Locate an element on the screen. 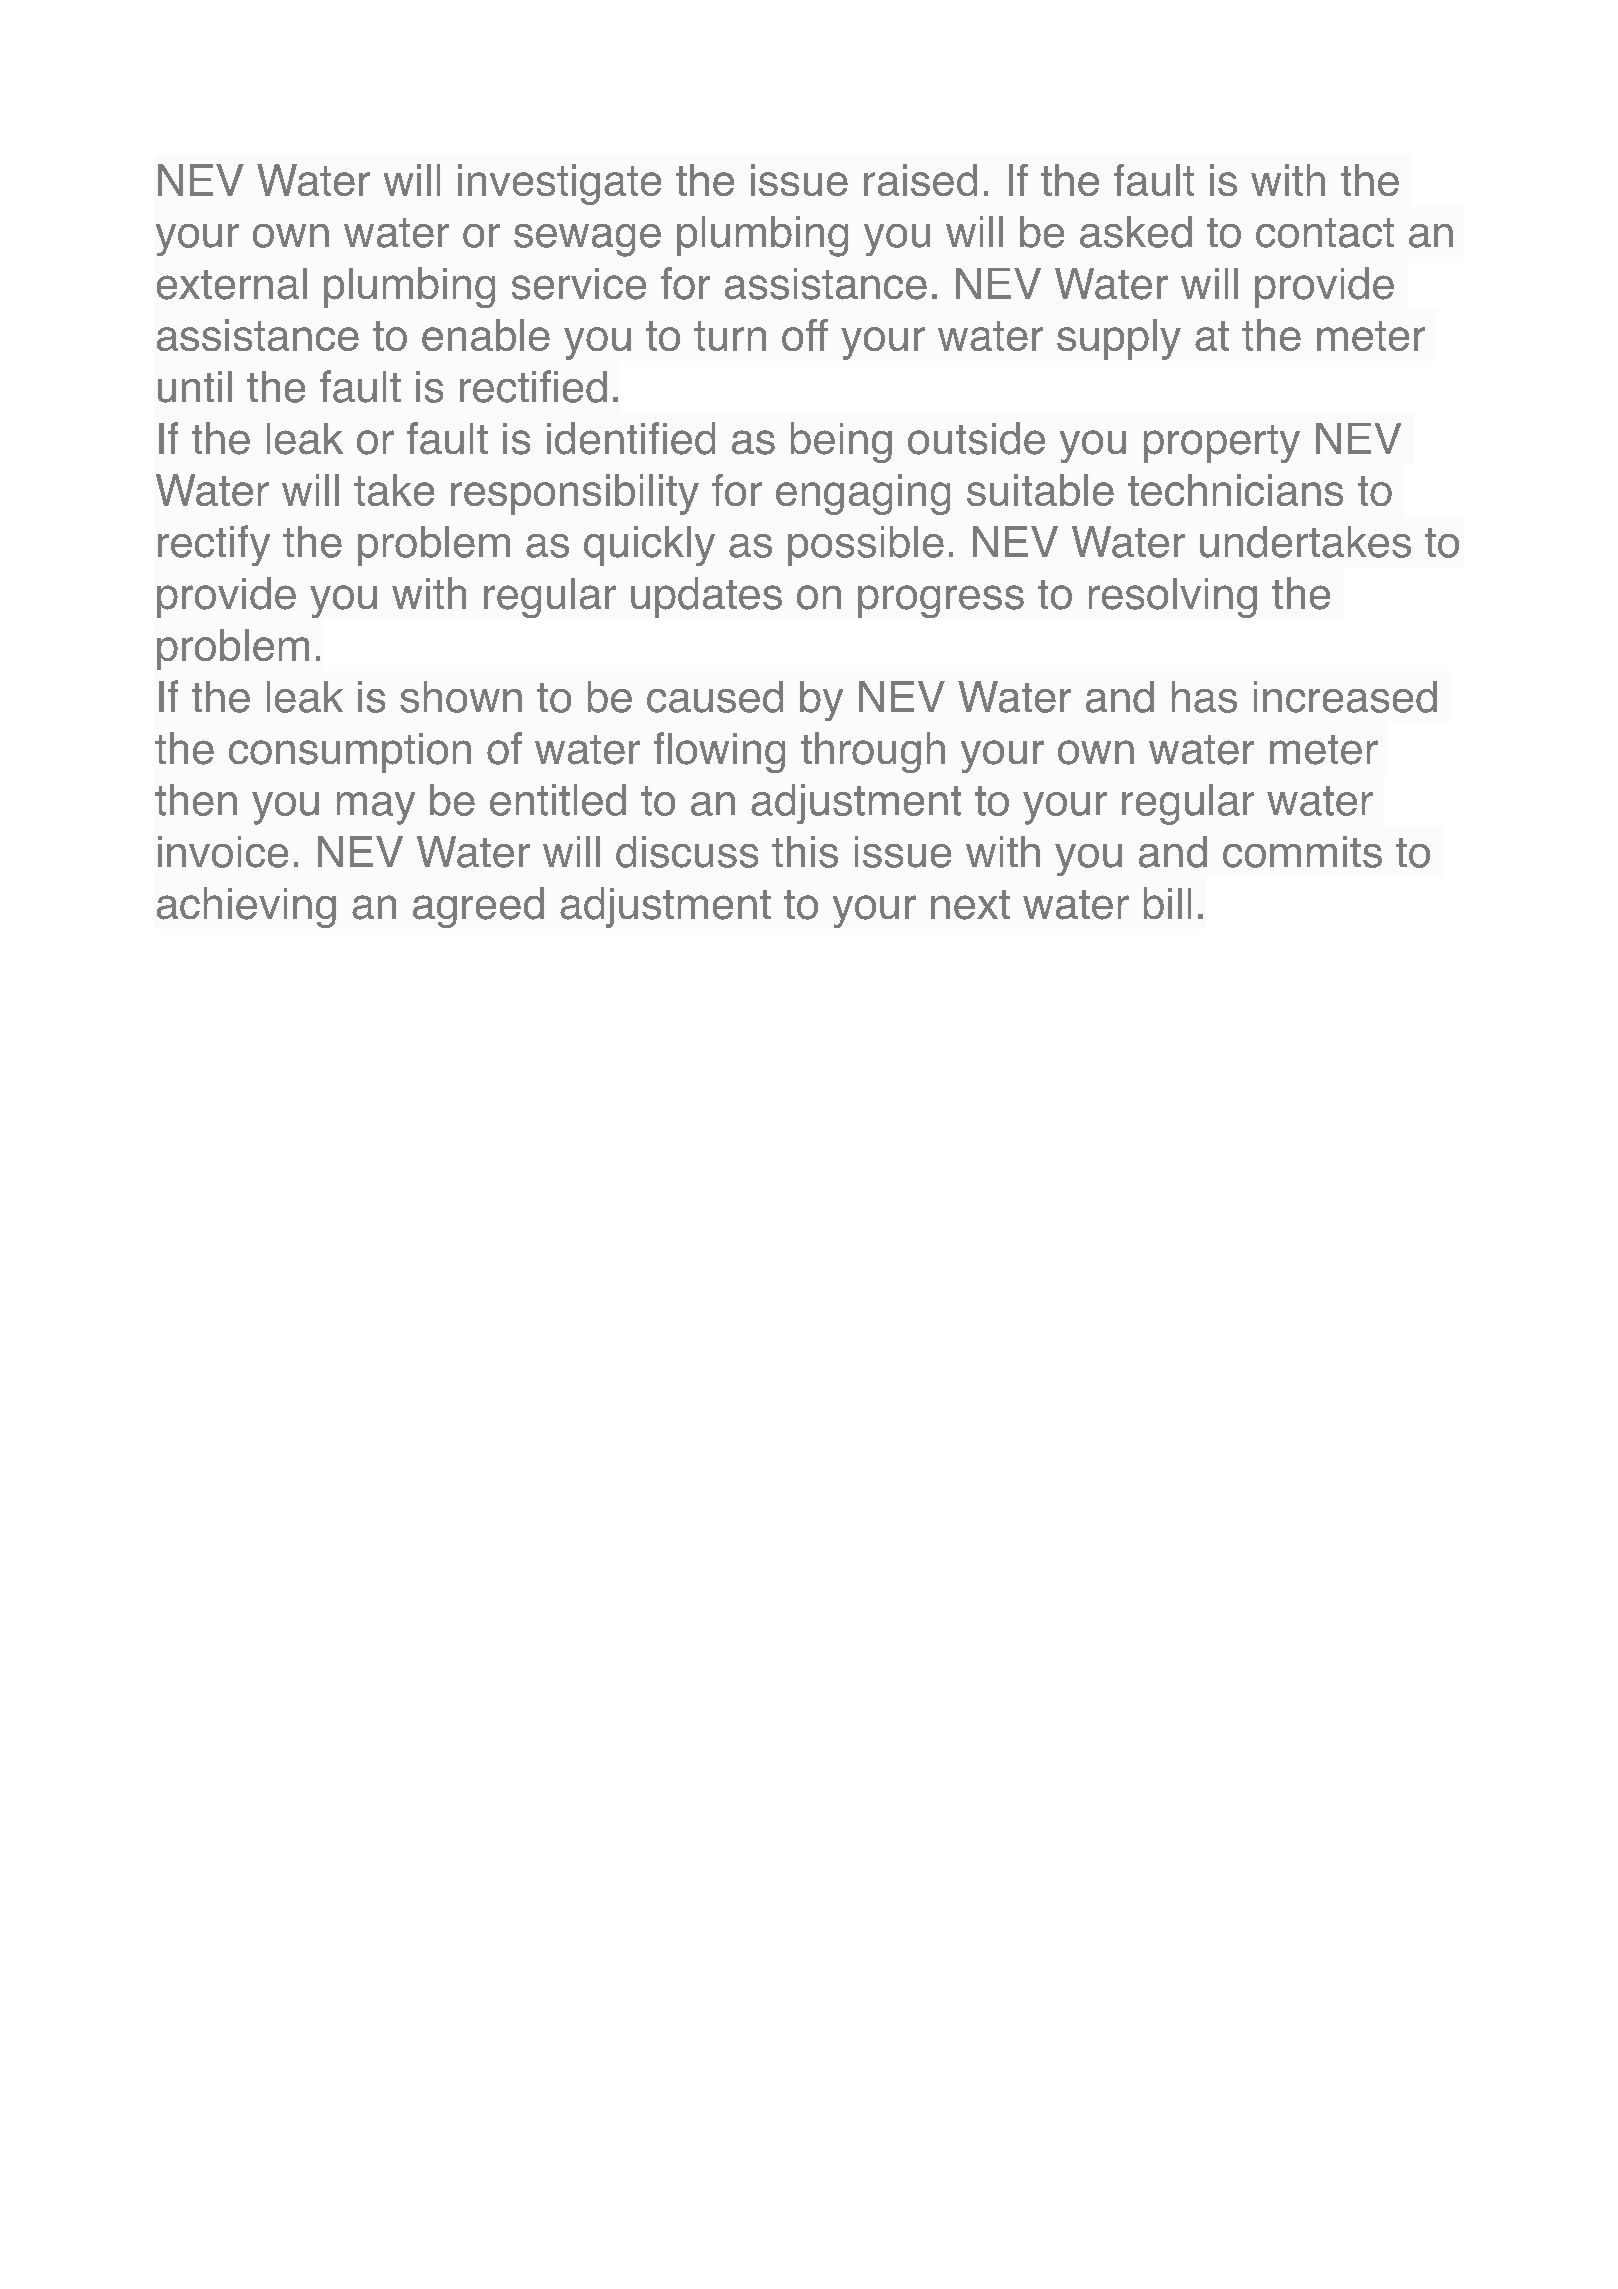 The height and width of the screenshot is (2289, 1618). this is located at coordinates (805, 852).
